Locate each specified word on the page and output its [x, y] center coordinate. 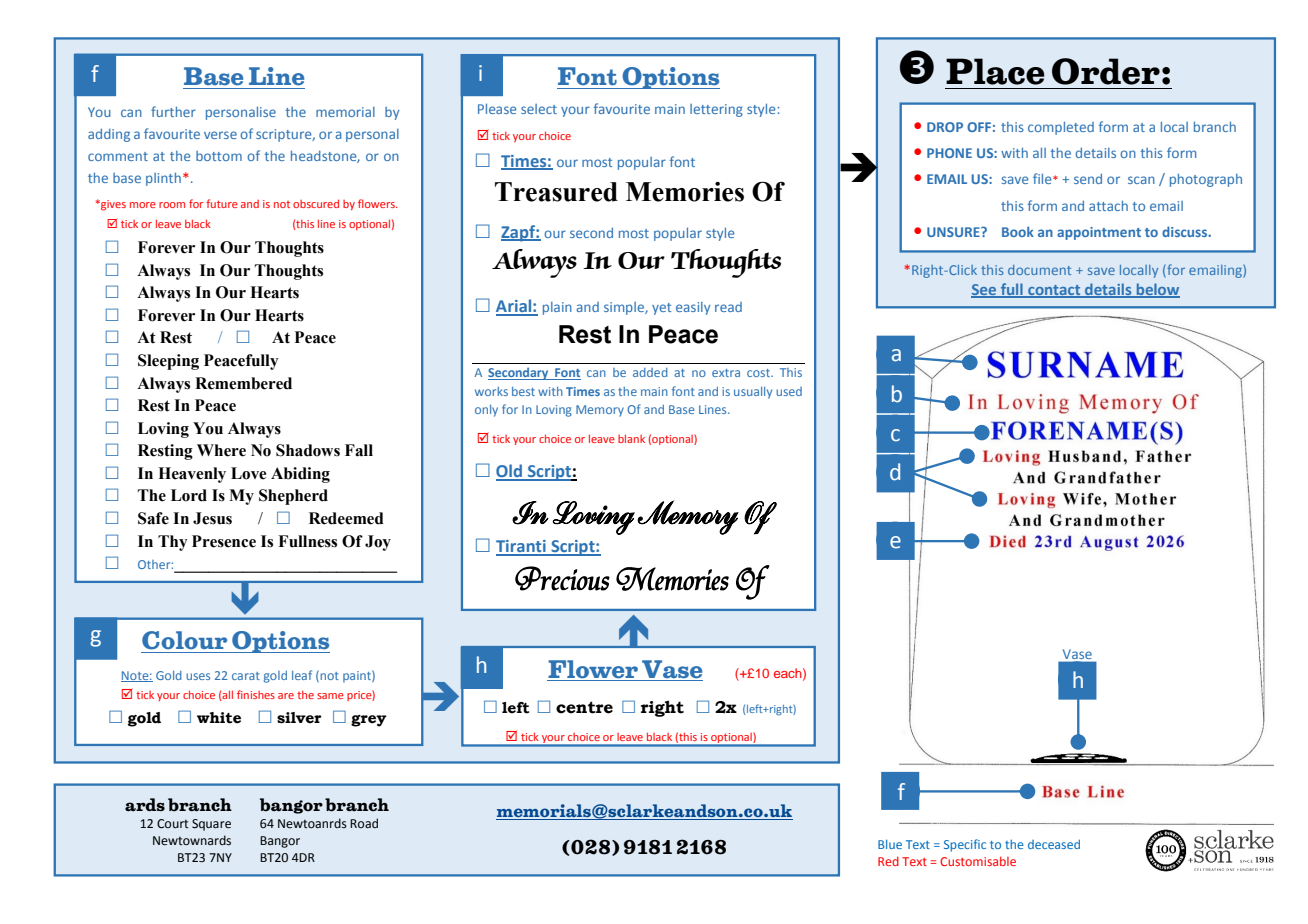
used [789, 391]
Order [1106, 71]
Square [211, 825]
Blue [890, 844]
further [173, 111]
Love [249, 473]
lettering [716, 110]
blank [631, 438]
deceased [1054, 844]
